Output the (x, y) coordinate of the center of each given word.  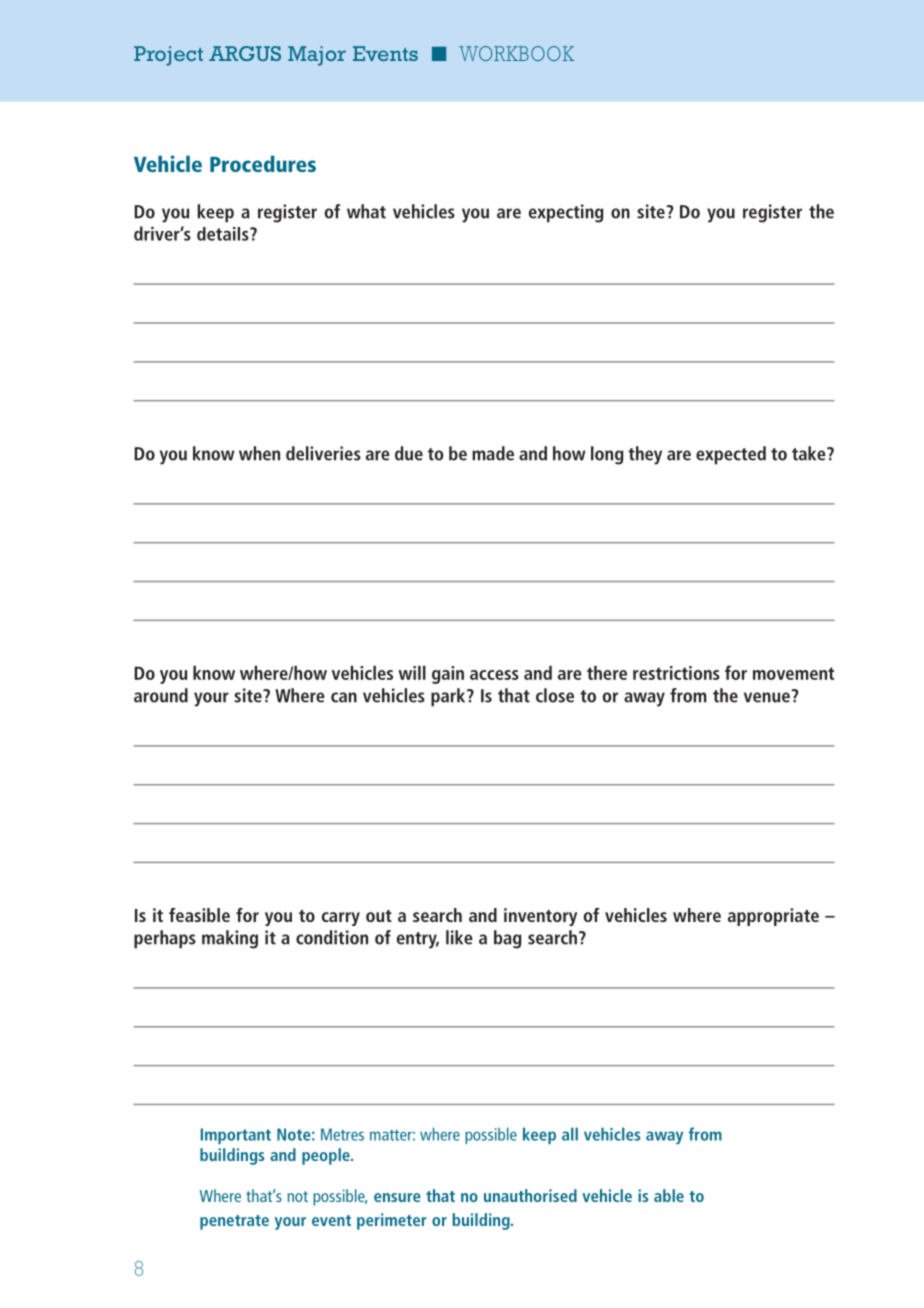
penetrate (234, 1222)
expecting (566, 213)
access (494, 675)
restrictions (676, 673)
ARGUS (245, 53)
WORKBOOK (516, 53)
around (161, 695)
